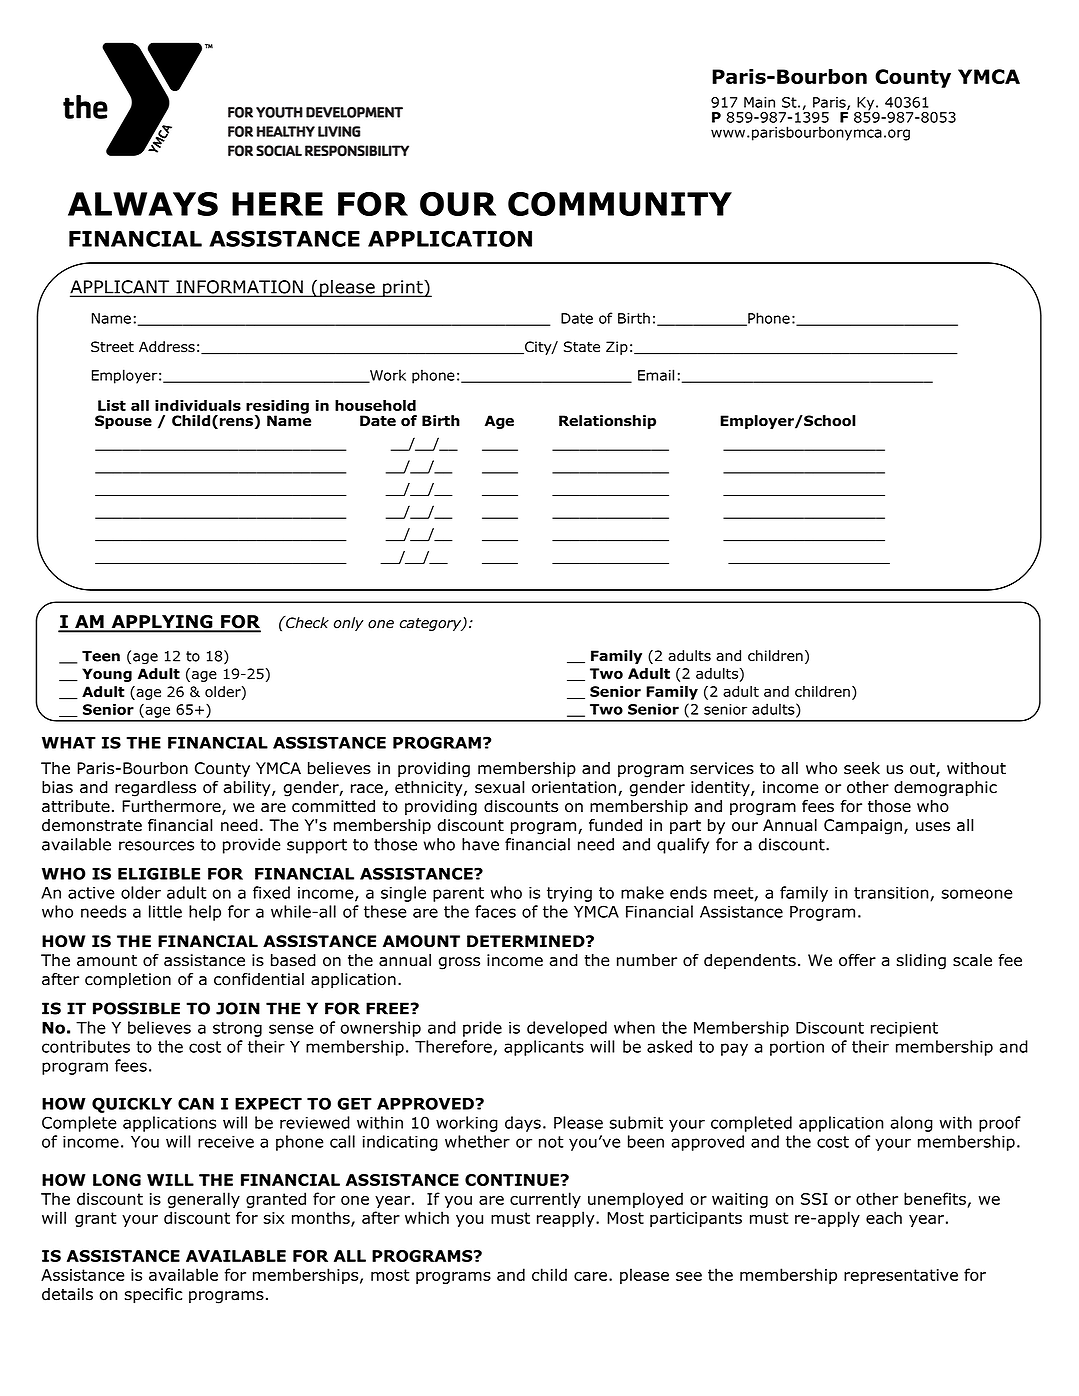  Describe the element at coordinates (107, 675) in the screenshot. I see `Young` at that location.
